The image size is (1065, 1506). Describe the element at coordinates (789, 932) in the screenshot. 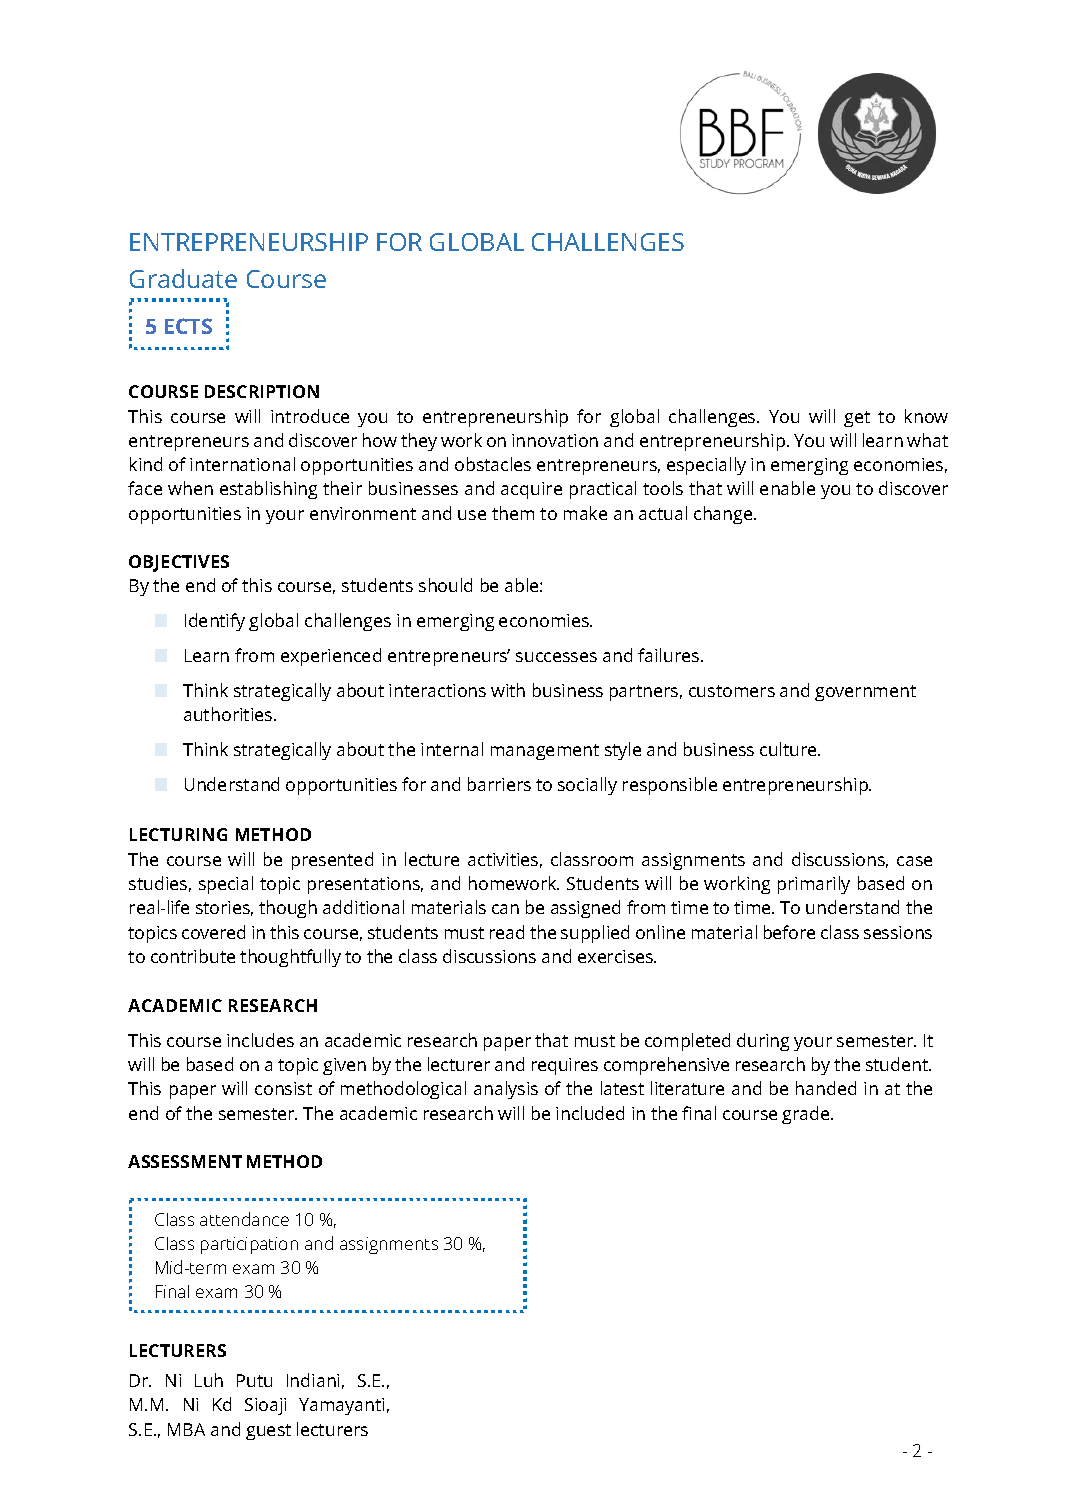

I see `before` at that location.
